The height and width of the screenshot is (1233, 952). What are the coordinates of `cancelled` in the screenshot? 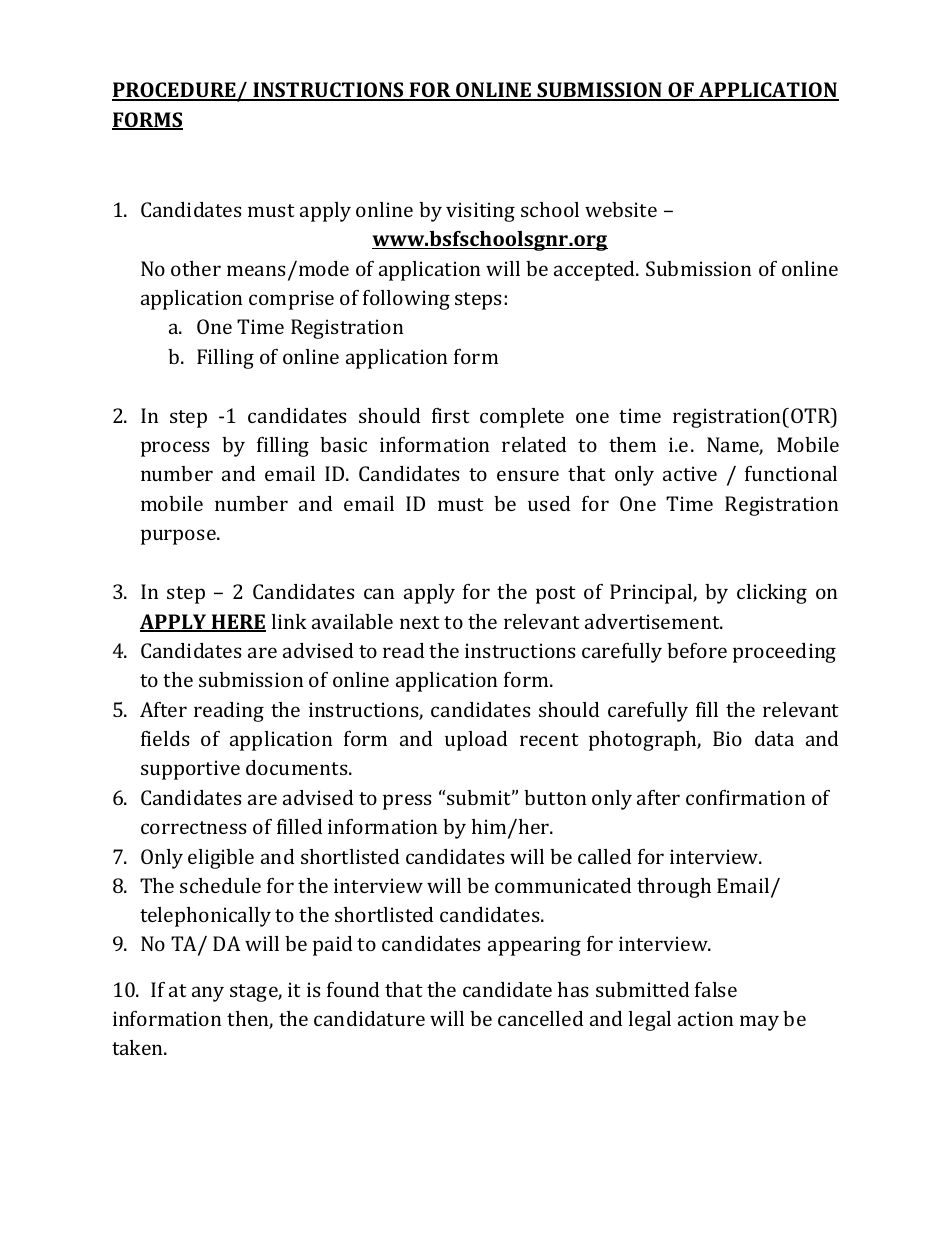 It's located at (540, 1018).
